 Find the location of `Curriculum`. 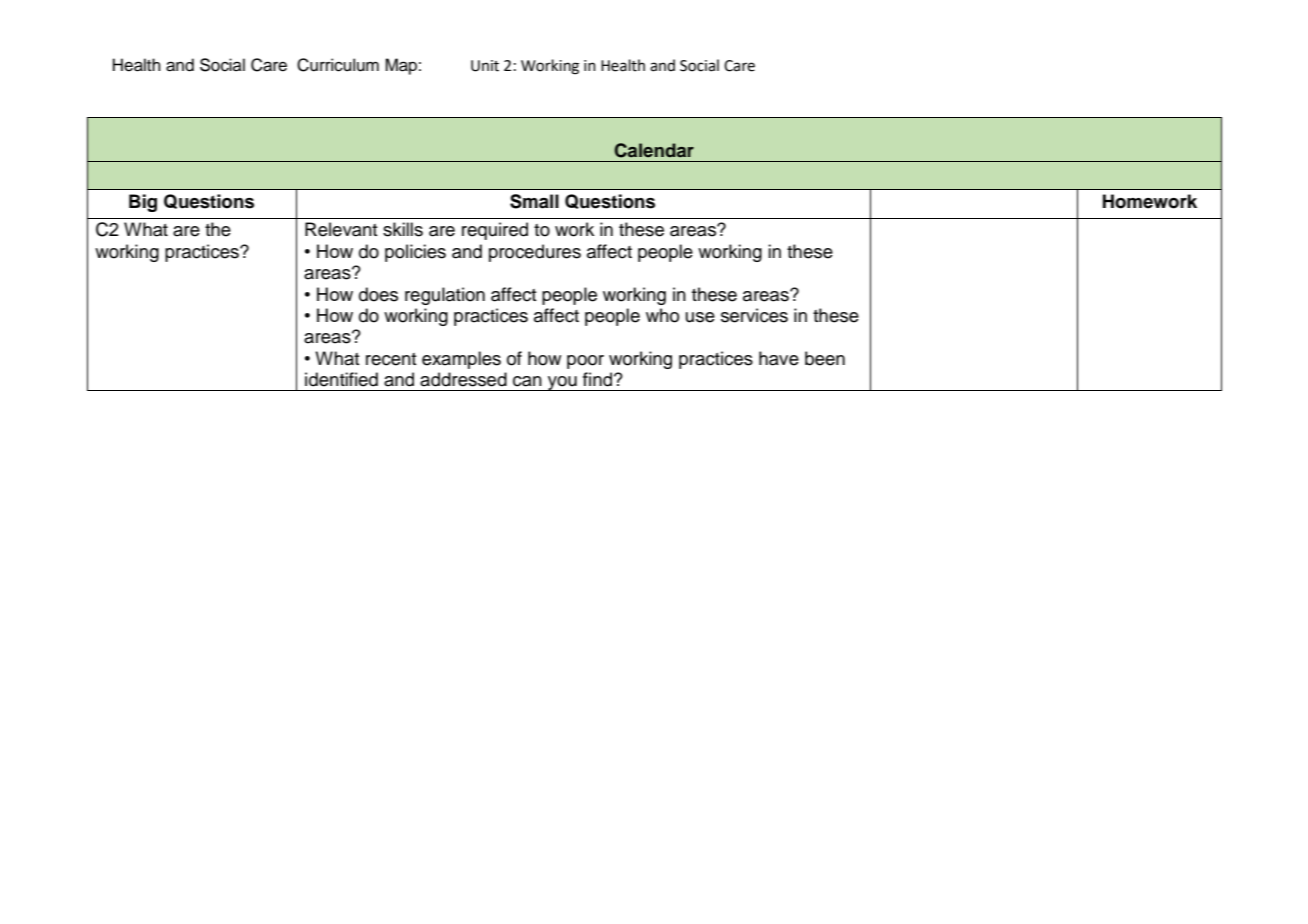

Curriculum is located at coordinates (338, 65).
